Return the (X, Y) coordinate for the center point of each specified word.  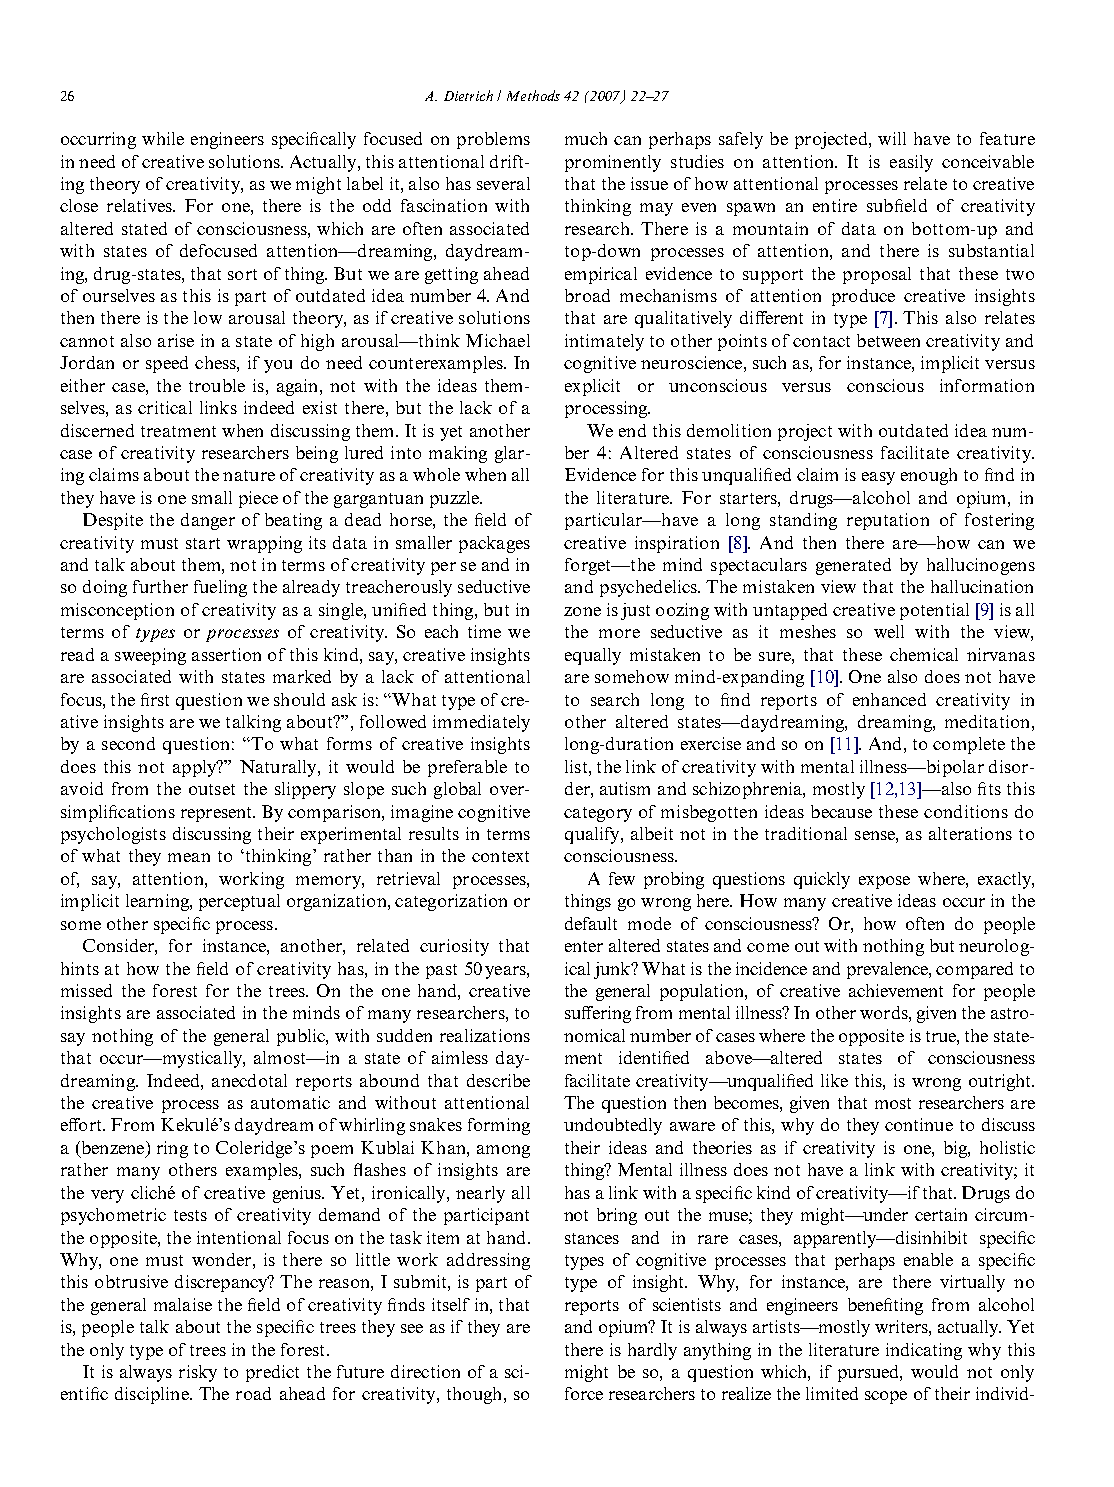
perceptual (239, 902)
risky (198, 1373)
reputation (888, 521)
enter (584, 946)
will (892, 138)
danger (208, 521)
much (586, 138)
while (163, 138)
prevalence (888, 970)
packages (494, 544)
